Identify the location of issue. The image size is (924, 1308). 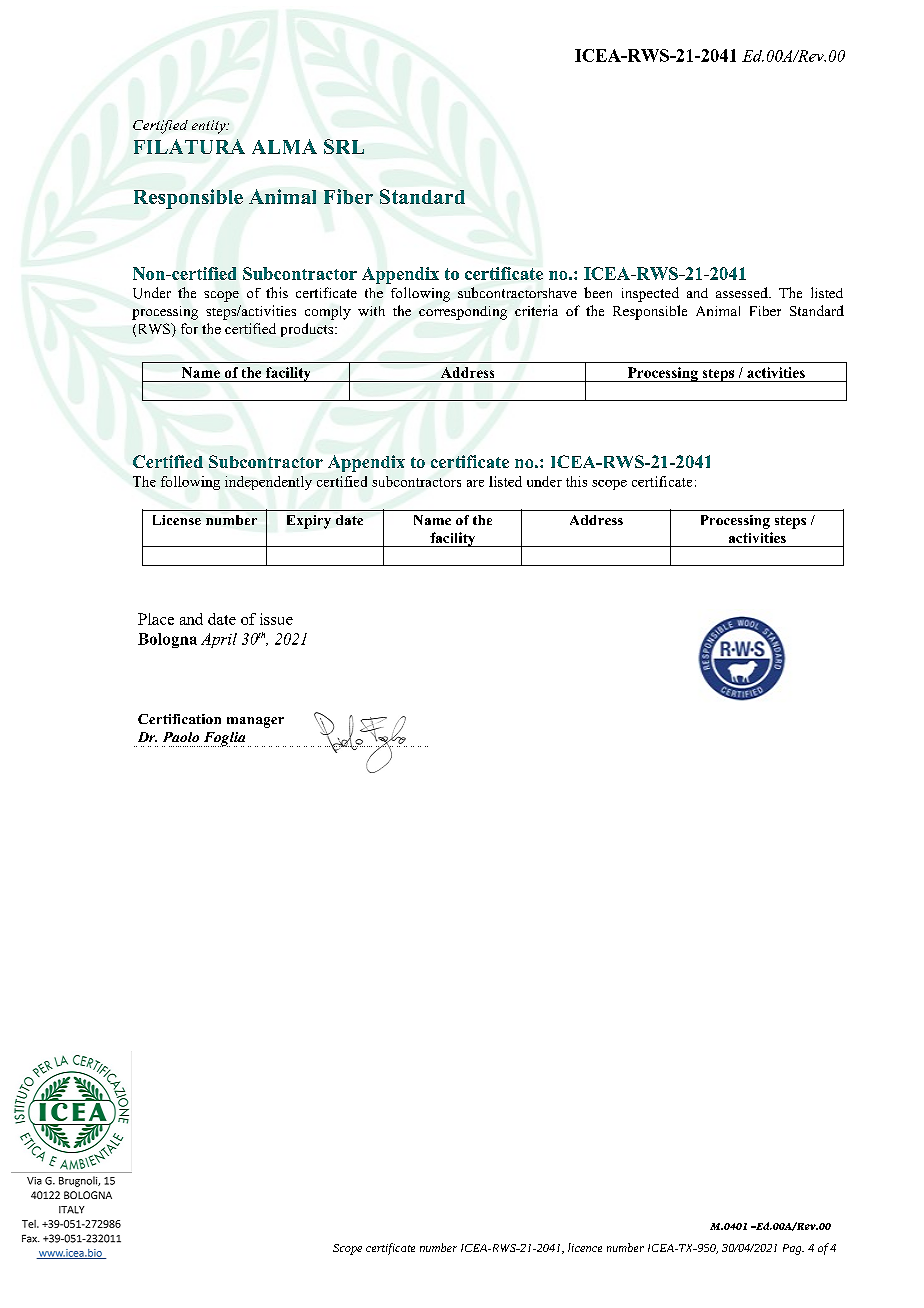
(276, 619).
